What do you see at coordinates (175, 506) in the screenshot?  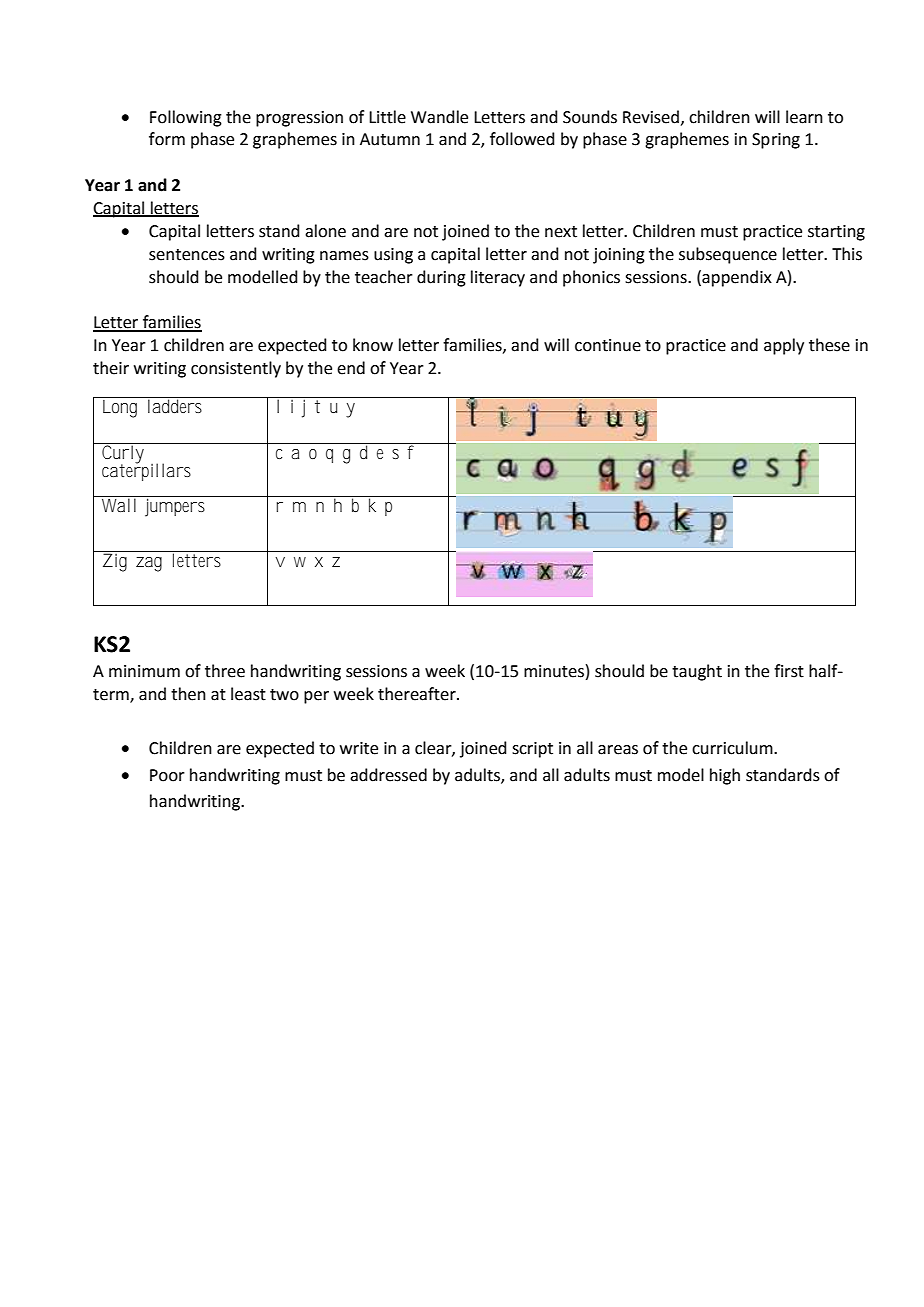 I see `jumpers` at bounding box center [175, 506].
